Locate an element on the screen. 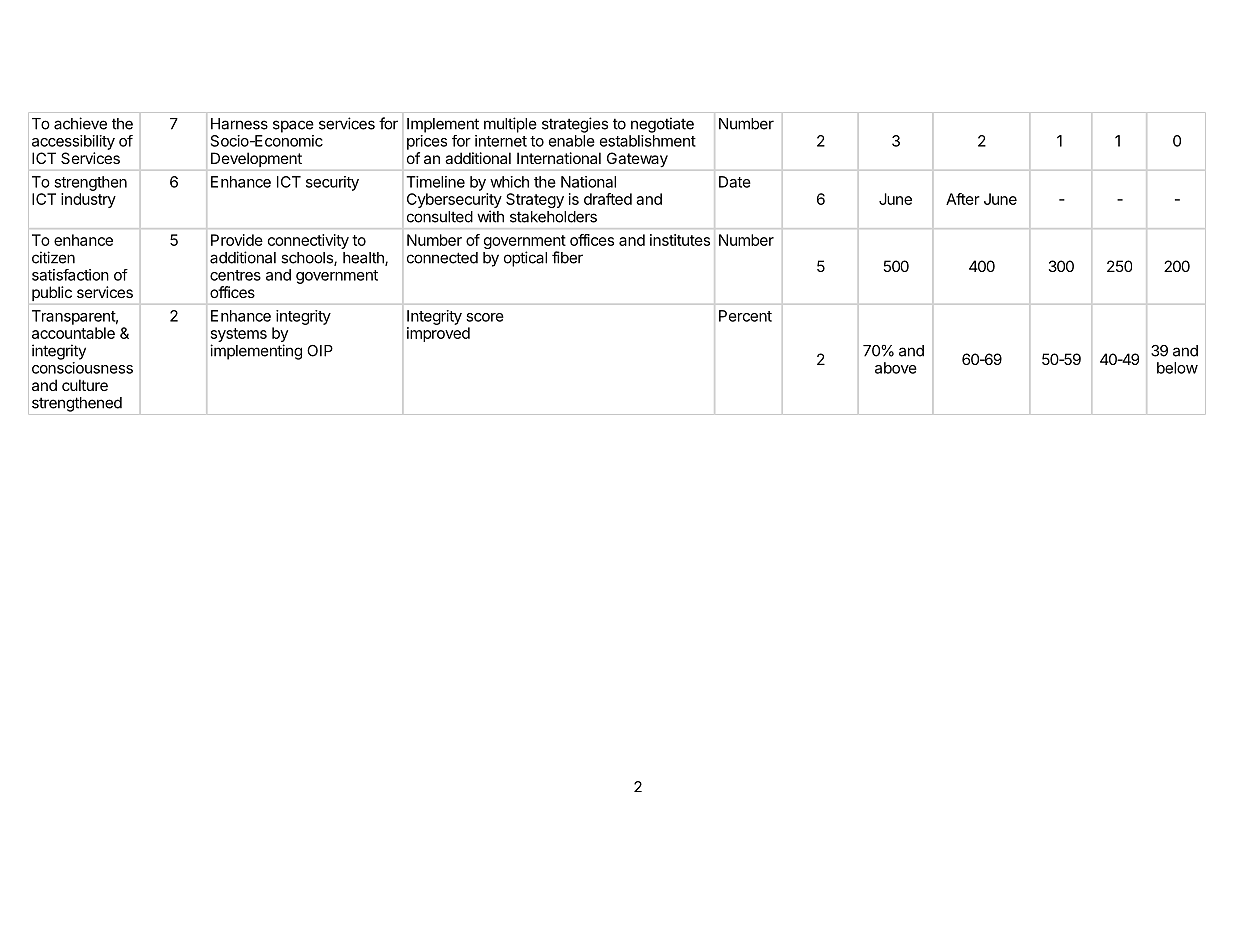  drafted is located at coordinates (608, 199).
